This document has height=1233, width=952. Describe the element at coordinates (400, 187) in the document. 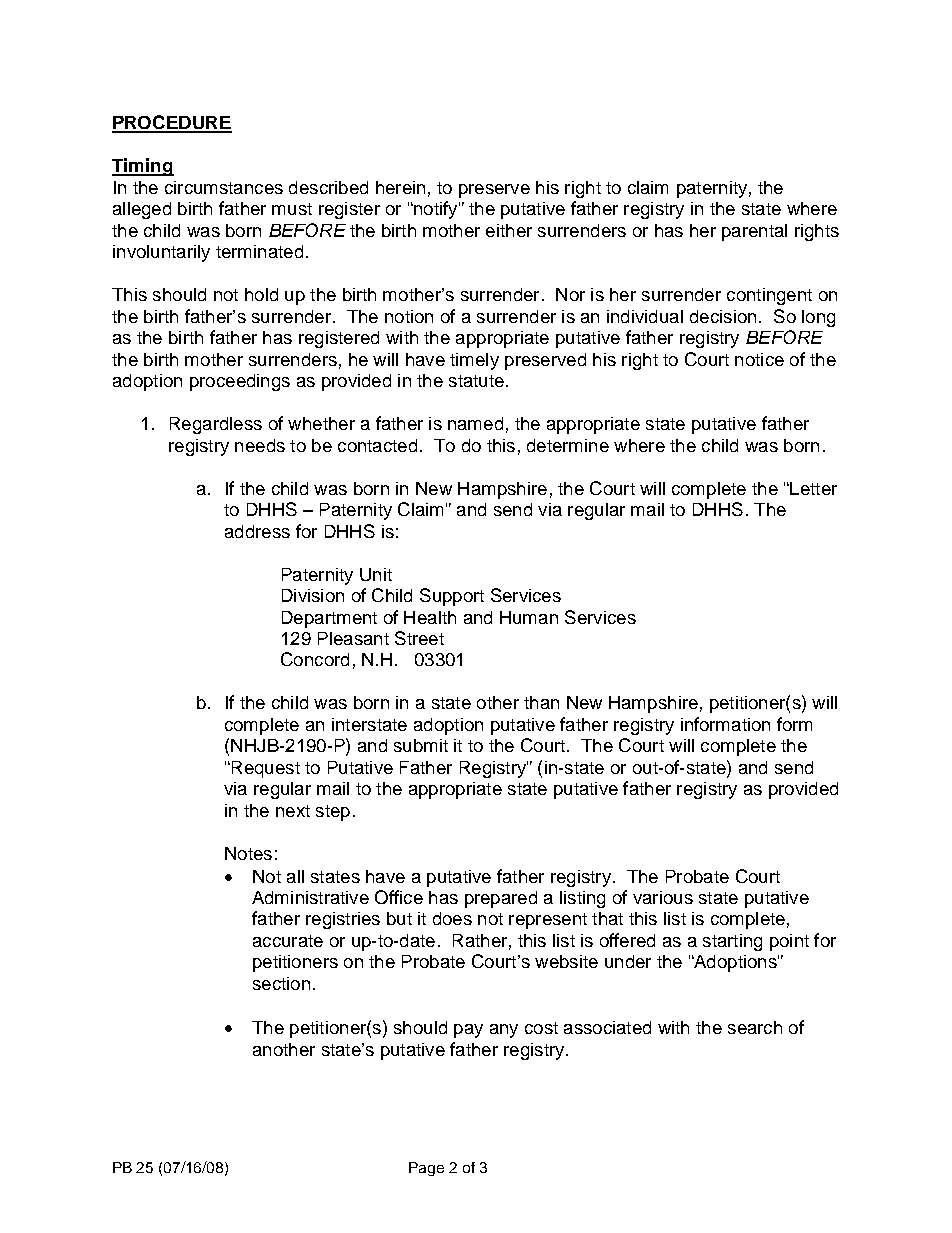

I see `herein` at that location.
